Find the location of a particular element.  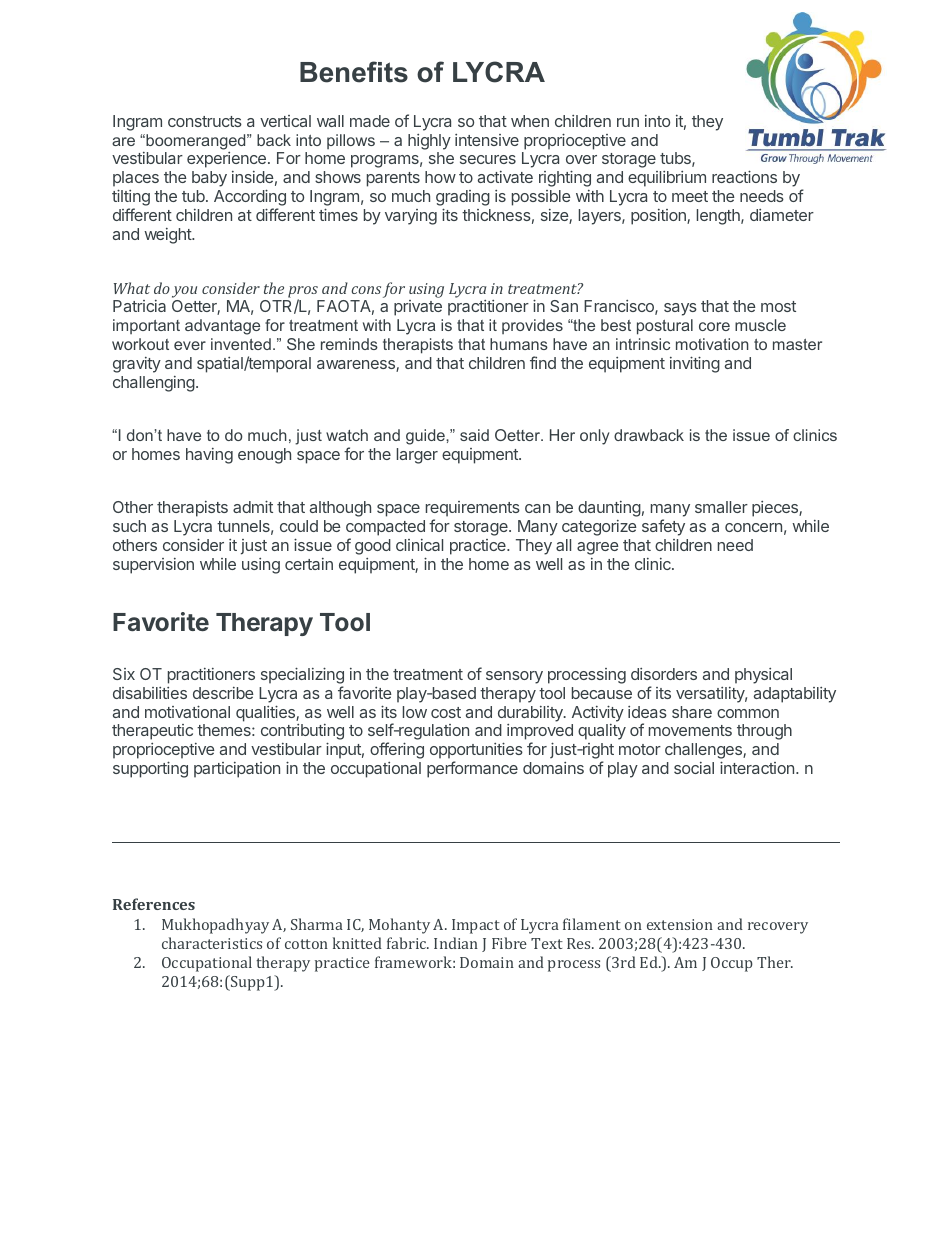

challenges is located at coordinates (704, 752).
